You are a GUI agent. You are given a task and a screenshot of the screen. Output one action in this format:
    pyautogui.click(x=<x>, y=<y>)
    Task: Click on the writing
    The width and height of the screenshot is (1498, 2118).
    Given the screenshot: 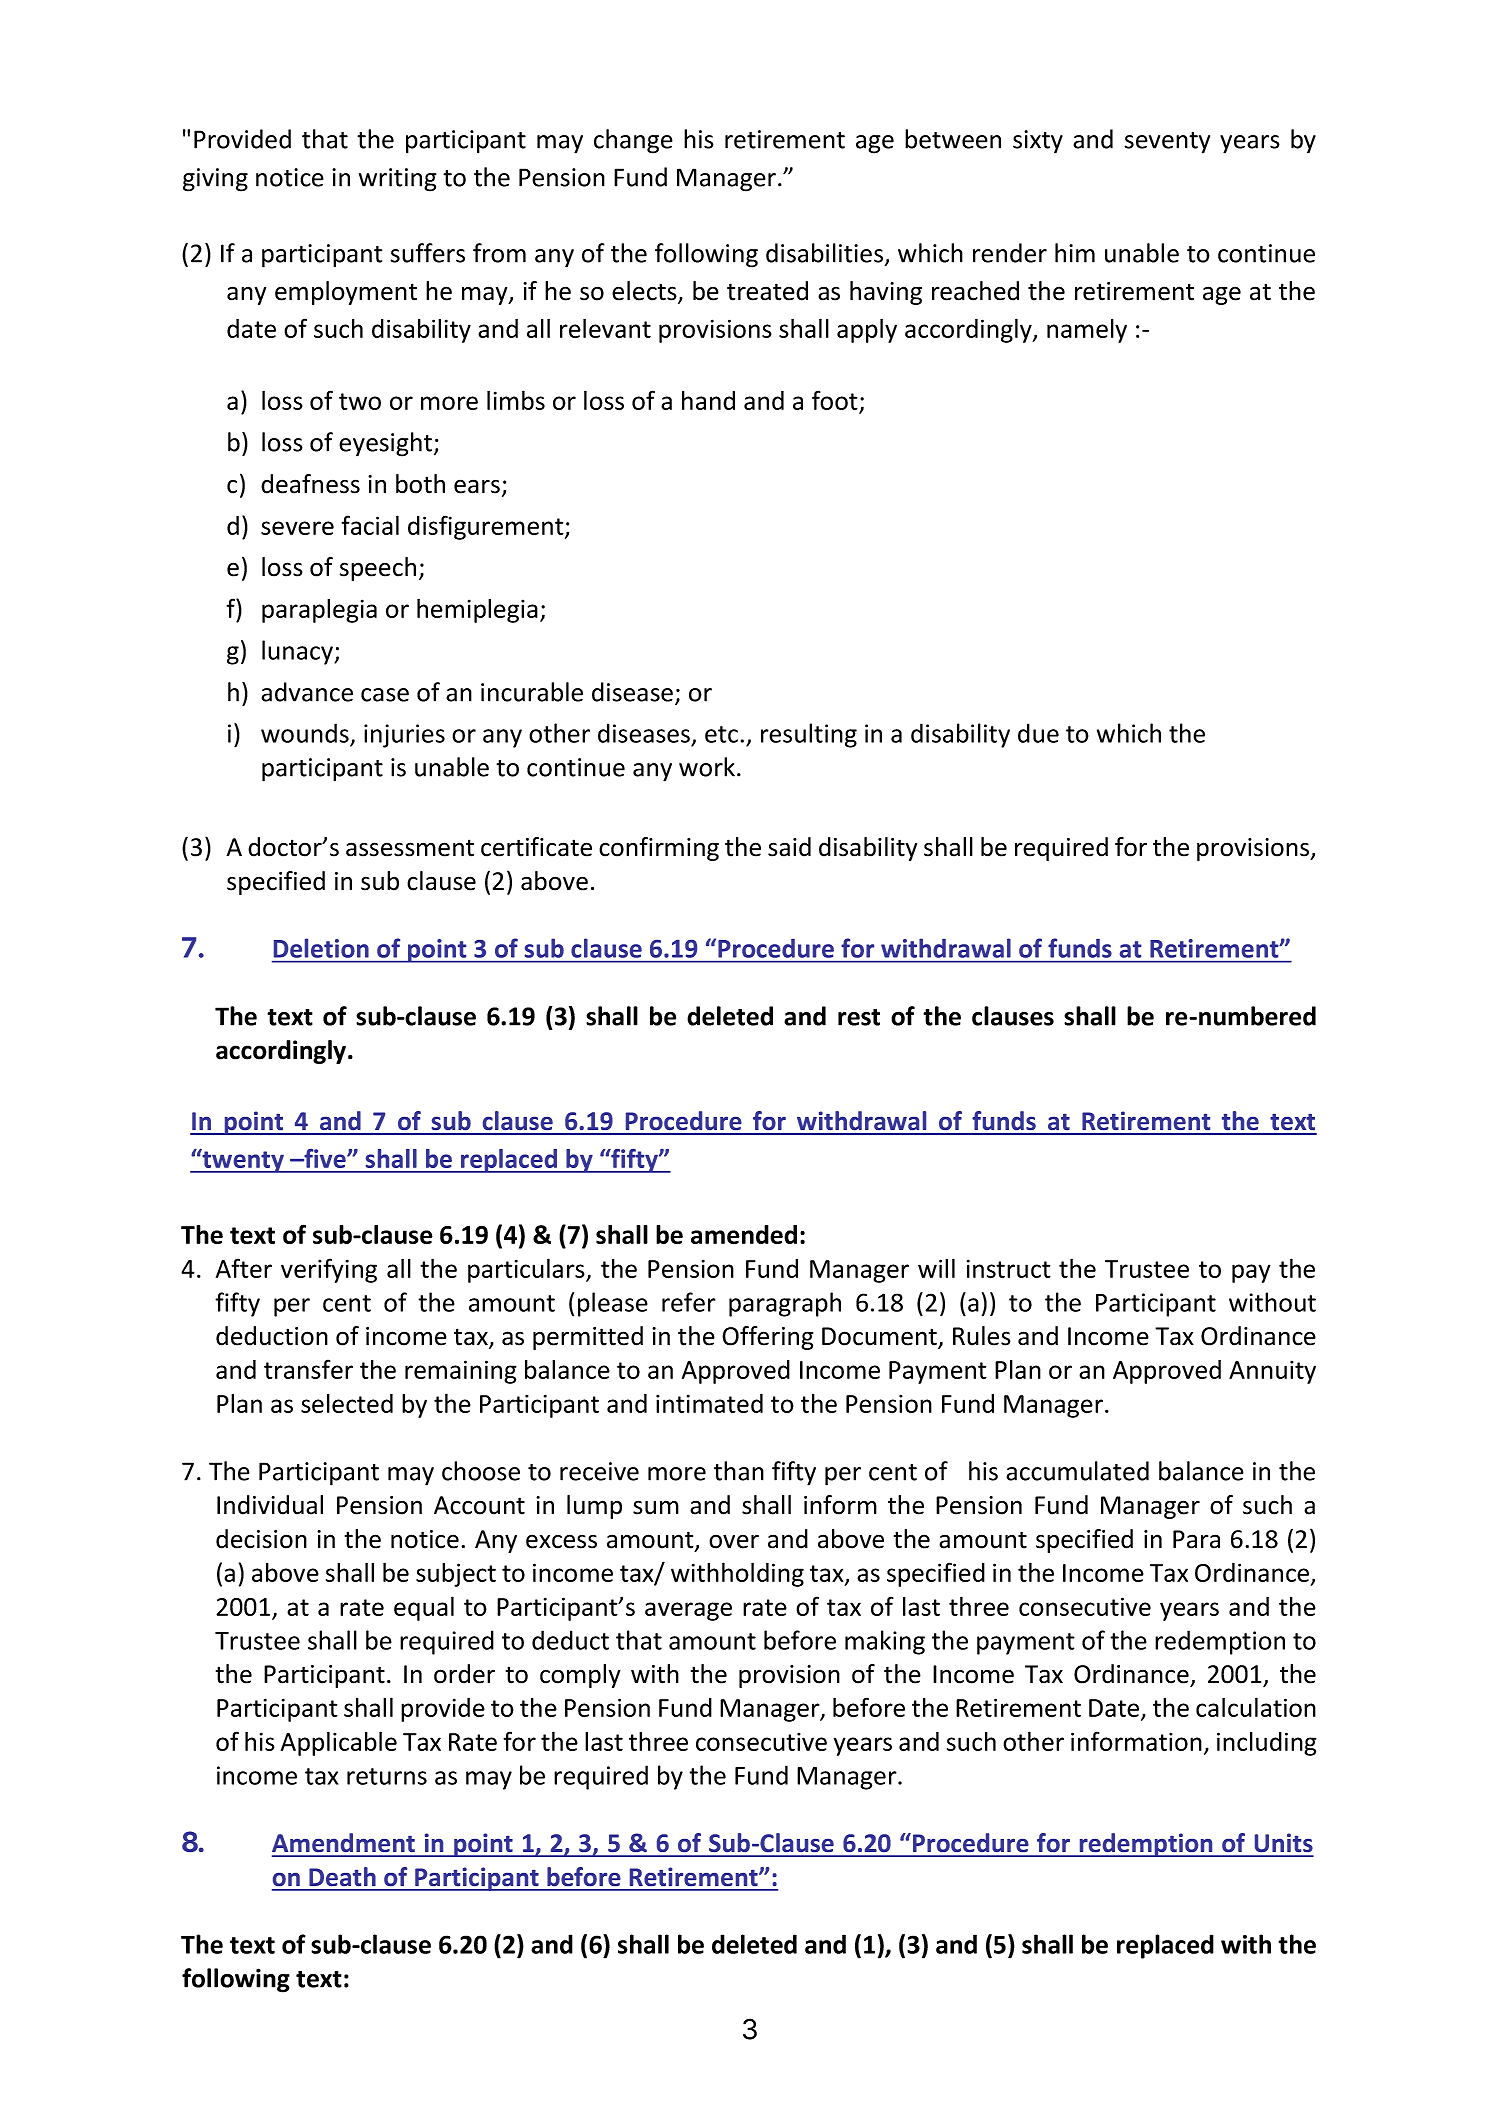 What is the action you would take?
    pyautogui.click(x=398, y=180)
